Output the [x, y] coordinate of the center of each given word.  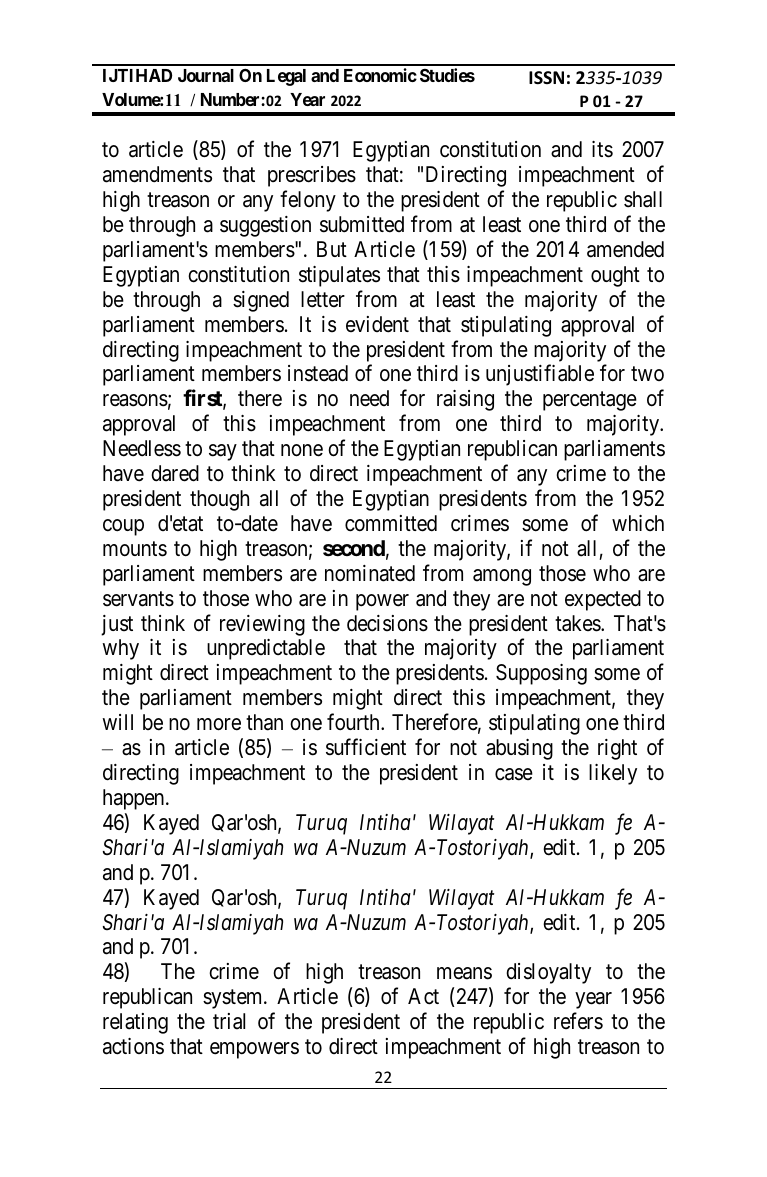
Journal [206, 75]
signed [261, 301]
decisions [387, 623]
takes [578, 623]
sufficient [366, 747]
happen [135, 799]
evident [377, 324]
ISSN [546, 77]
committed [391, 523]
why [120, 649]
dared [175, 473]
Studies [447, 75]
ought [615, 276]
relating [135, 1023]
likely [613, 774]
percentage [590, 401]
